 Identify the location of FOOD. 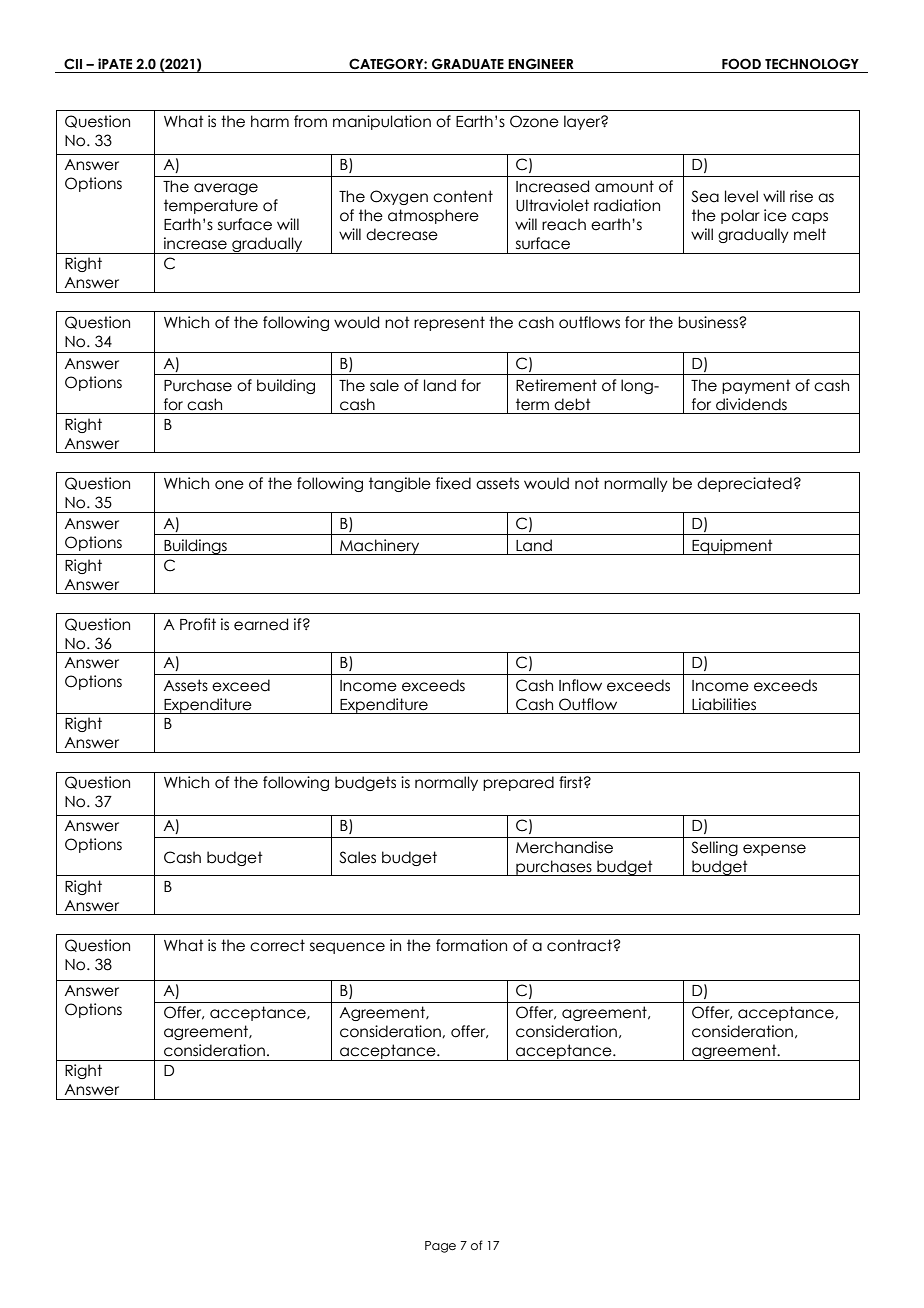
(741, 64).
